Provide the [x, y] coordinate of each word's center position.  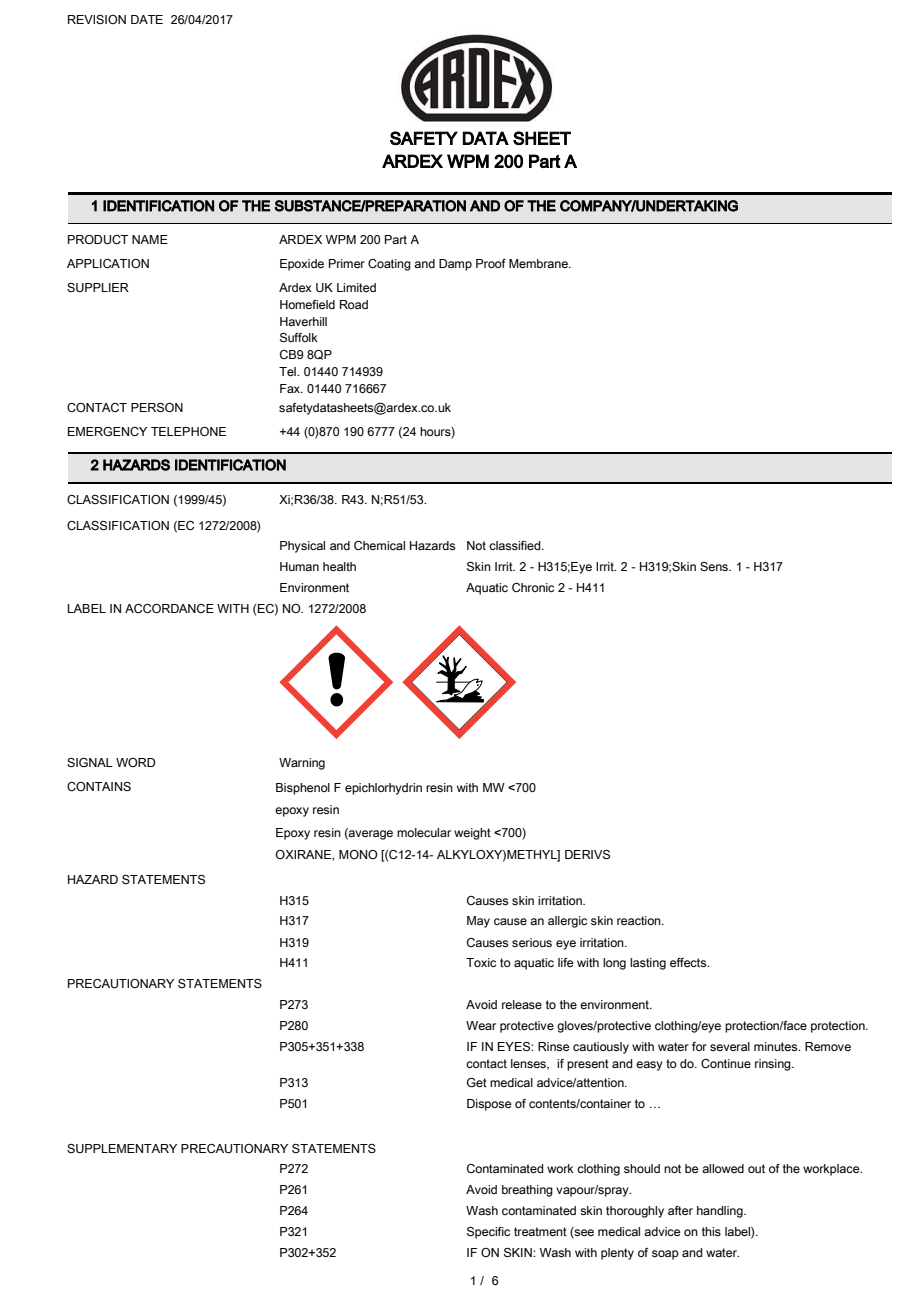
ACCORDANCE [169, 608]
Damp [455, 265]
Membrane [539, 263]
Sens [715, 566]
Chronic [533, 587]
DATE [147, 19]
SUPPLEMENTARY [122, 1148]
